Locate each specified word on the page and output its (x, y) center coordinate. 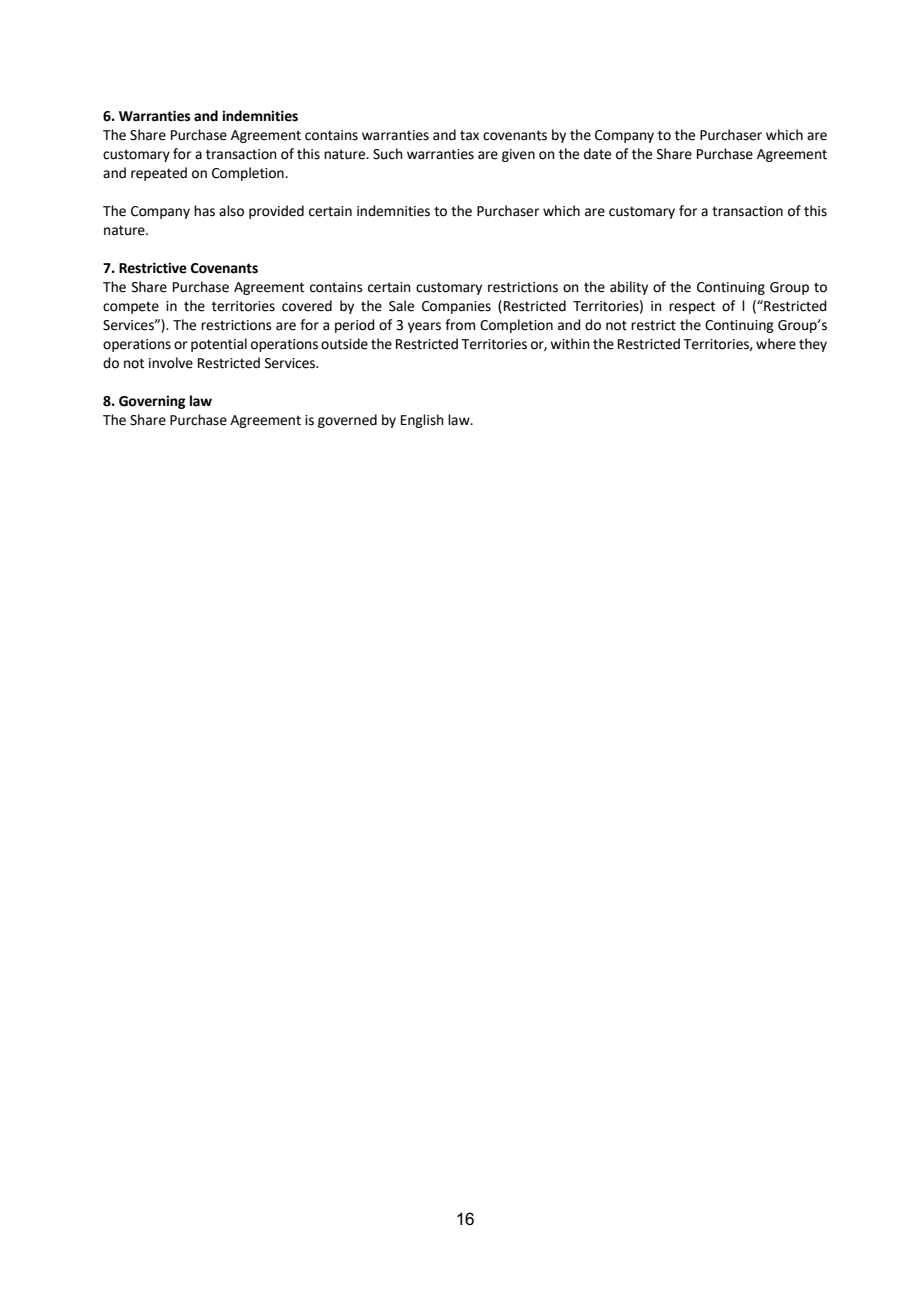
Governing (152, 402)
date (597, 154)
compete (131, 307)
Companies (456, 307)
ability (629, 288)
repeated (159, 174)
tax (469, 135)
